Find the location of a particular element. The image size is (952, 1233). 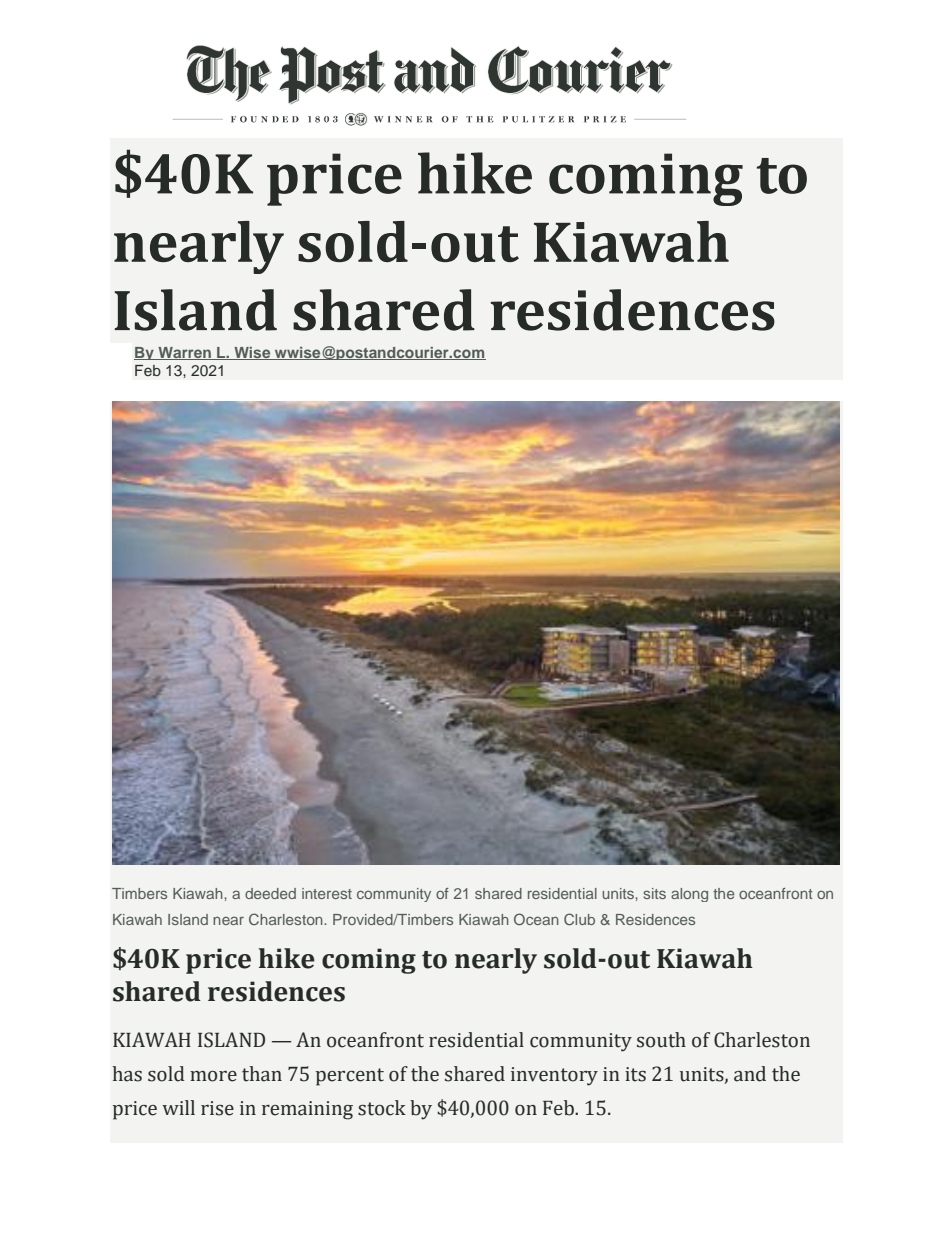

interest is located at coordinates (327, 893).
